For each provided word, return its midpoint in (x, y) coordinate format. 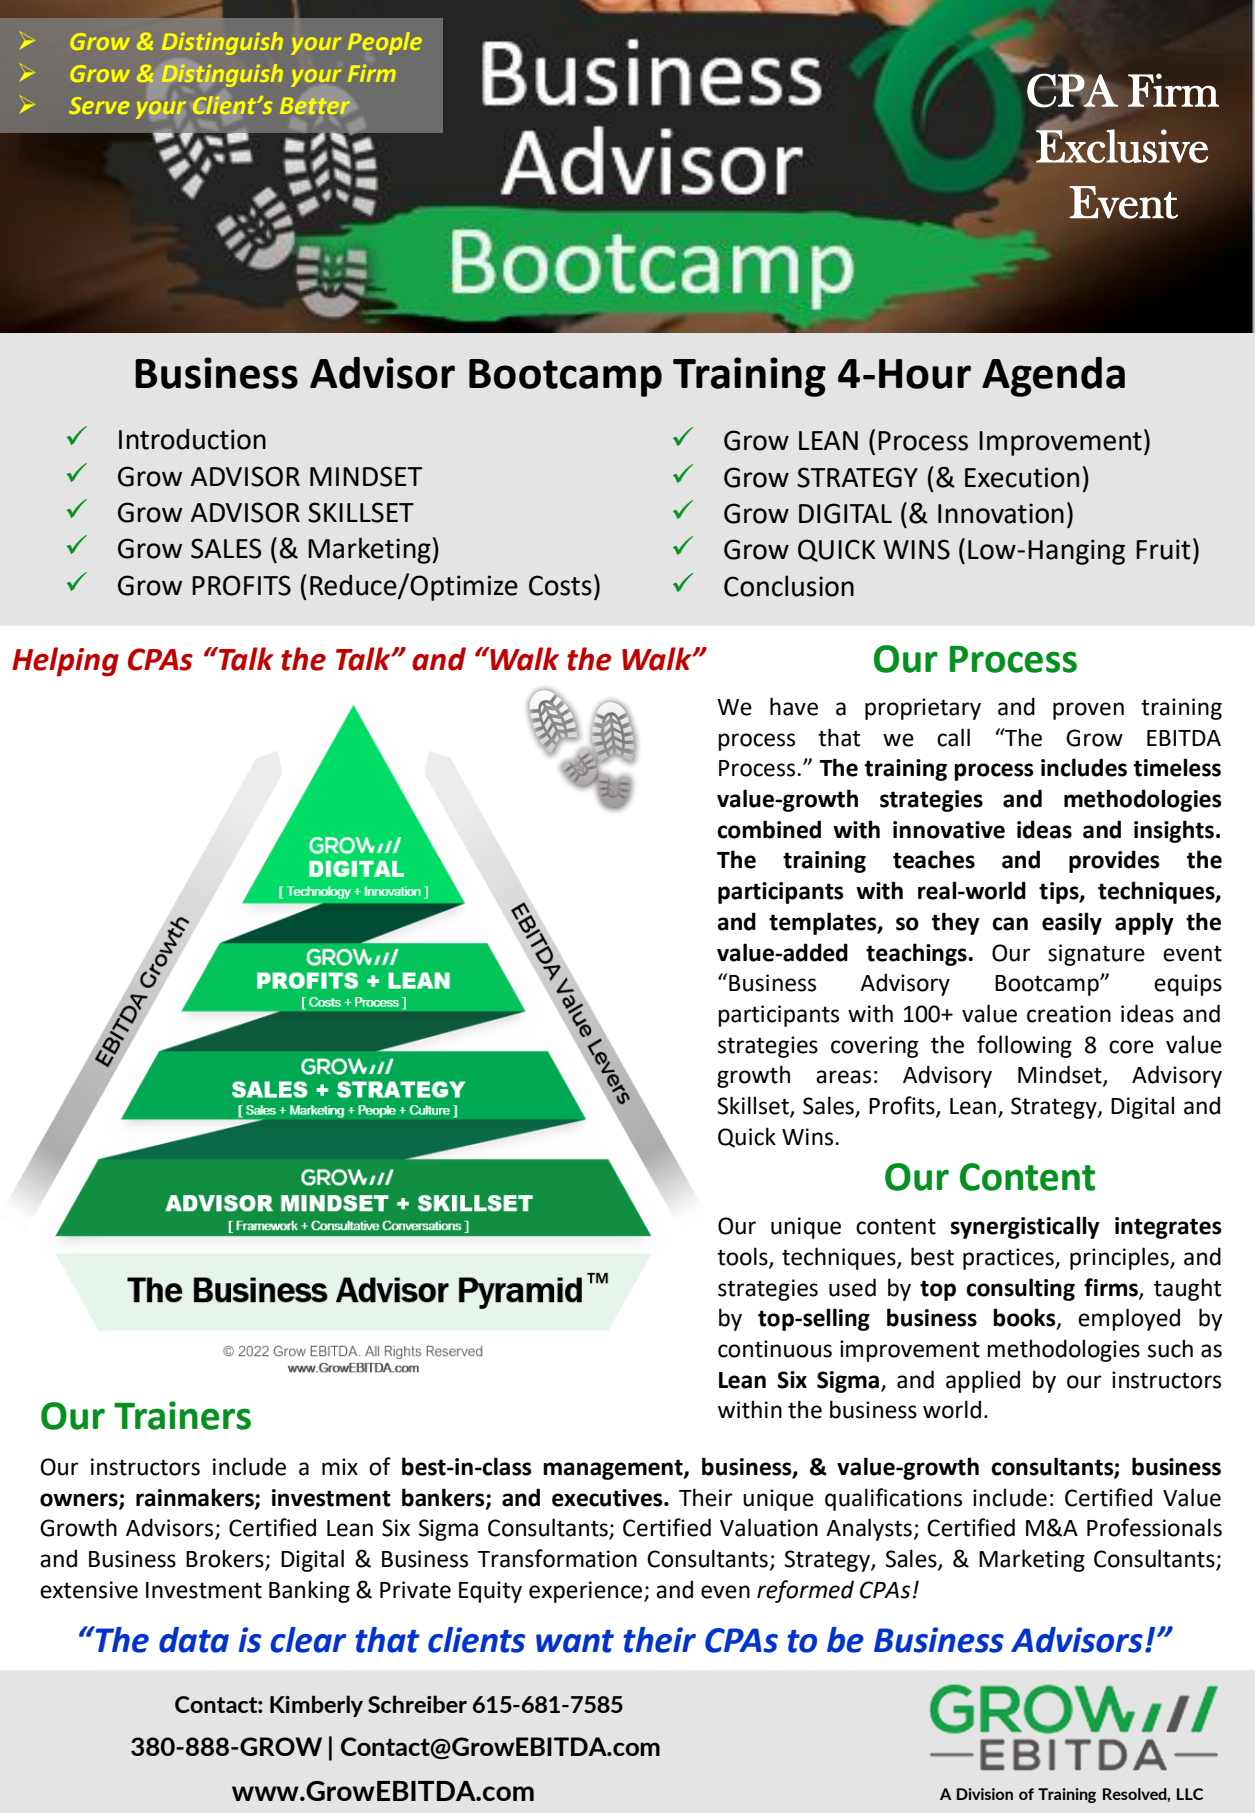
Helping (65, 662)
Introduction (192, 439)
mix (340, 1466)
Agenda (1053, 377)
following (1024, 1046)
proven (1088, 711)
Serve (99, 105)
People (385, 43)
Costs (560, 585)
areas (843, 1077)
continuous (775, 1349)
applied (983, 1381)
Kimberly (316, 1706)
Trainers (182, 1415)
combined (769, 829)
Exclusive (1122, 145)
